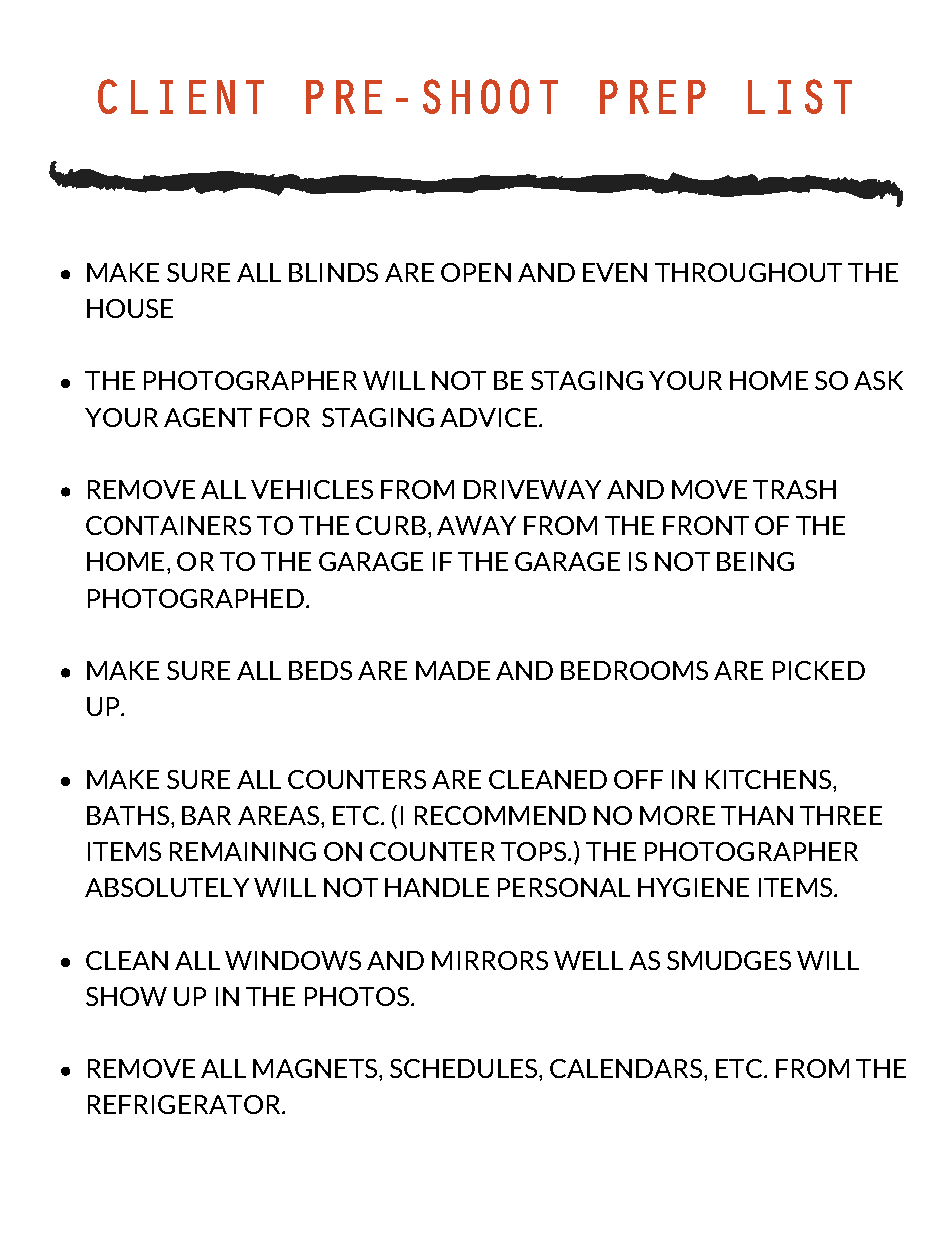 This screenshot has width=952, height=1233. Describe the element at coordinates (208, 417) in the screenshot. I see `AGENT` at that location.
